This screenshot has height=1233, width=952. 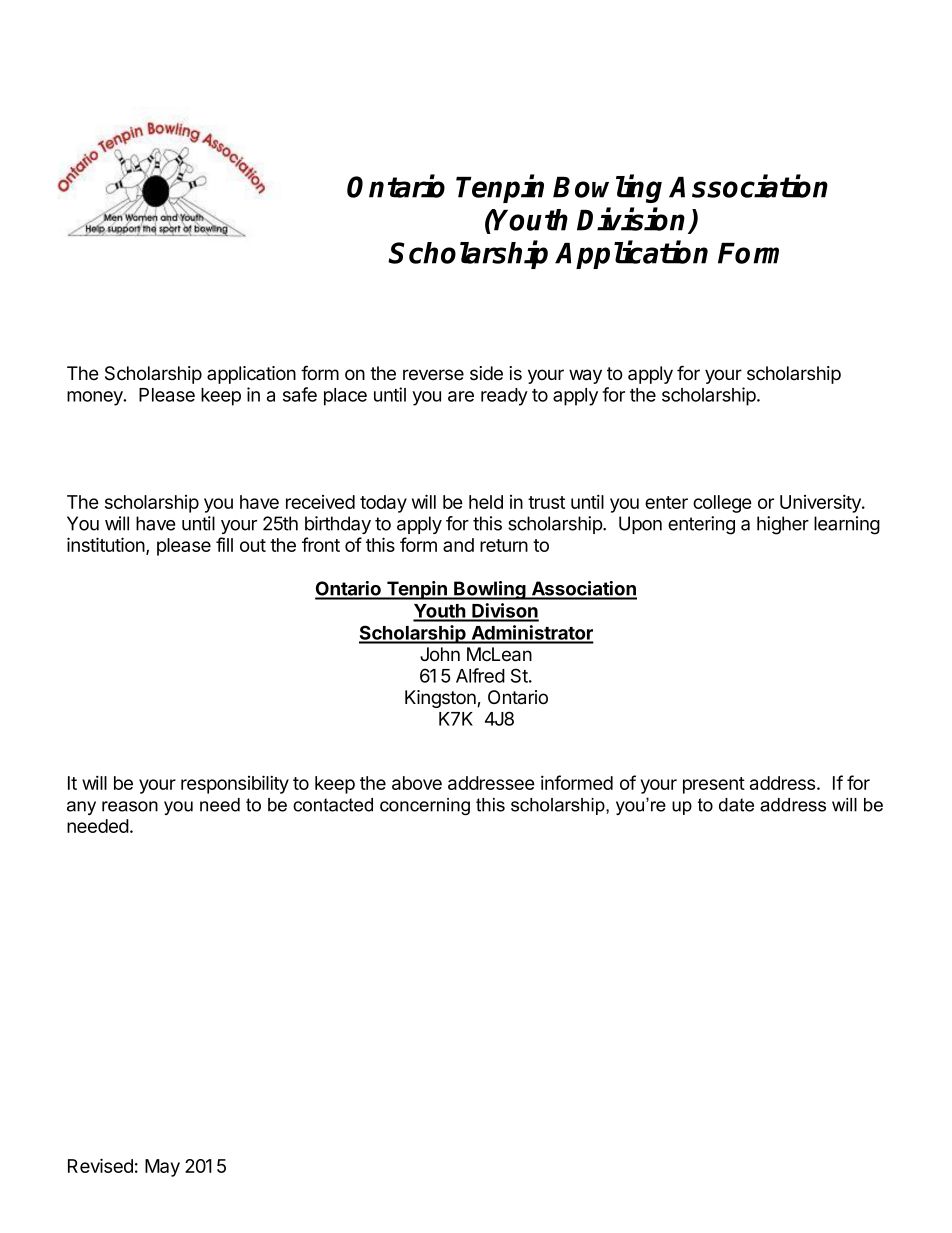 What do you see at coordinates (585, 376) in the screenshot?
I see `way` at bounding box center [585, 376].
